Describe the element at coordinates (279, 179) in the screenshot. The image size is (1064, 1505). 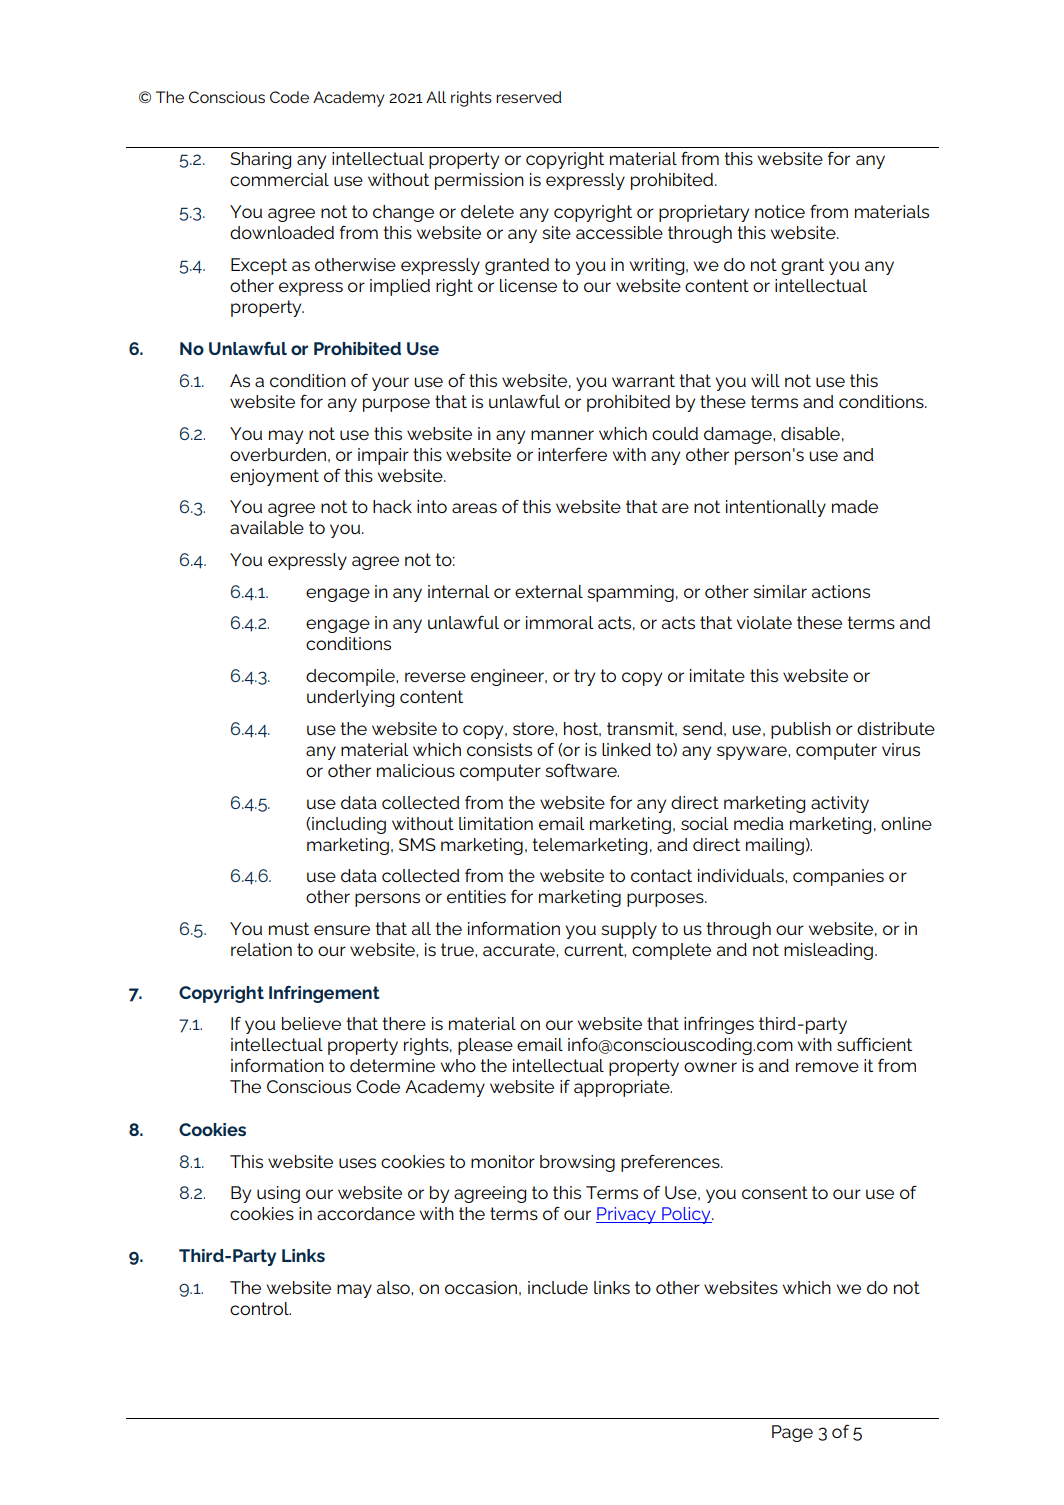
I see `commercial` at that location.
